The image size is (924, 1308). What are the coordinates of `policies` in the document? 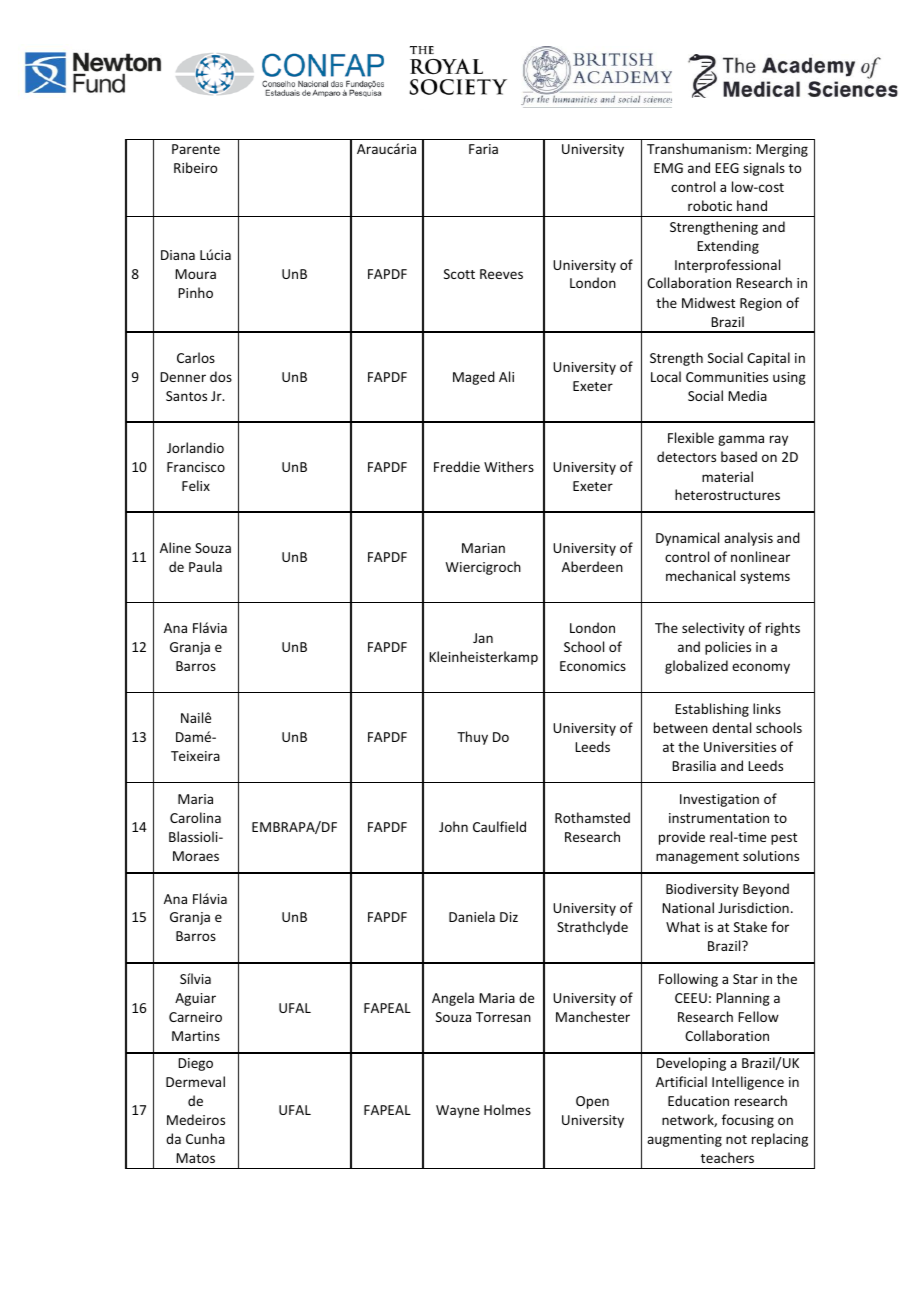 It's located at (728, 648).
